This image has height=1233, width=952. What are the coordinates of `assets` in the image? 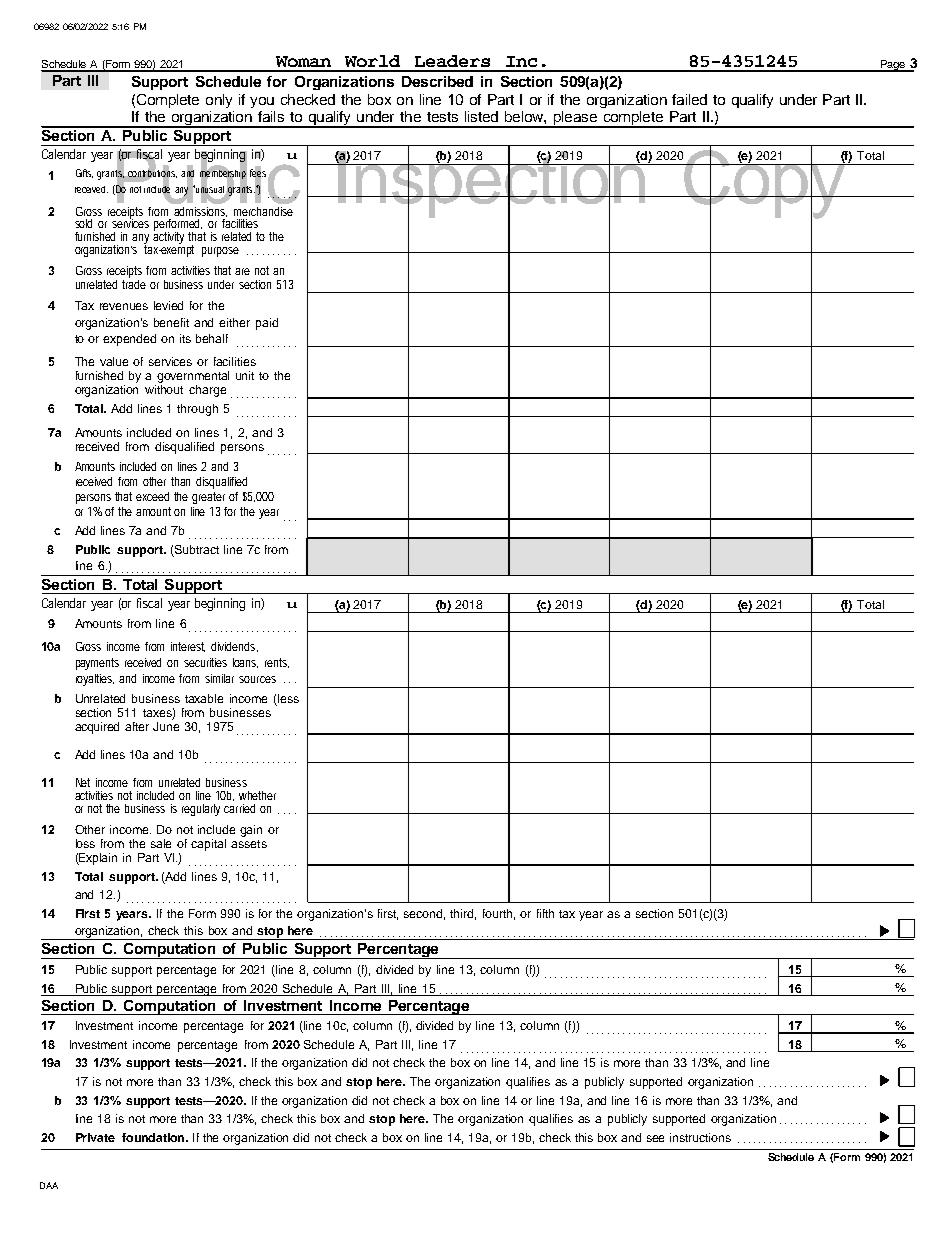 It's located at (249, 844).
